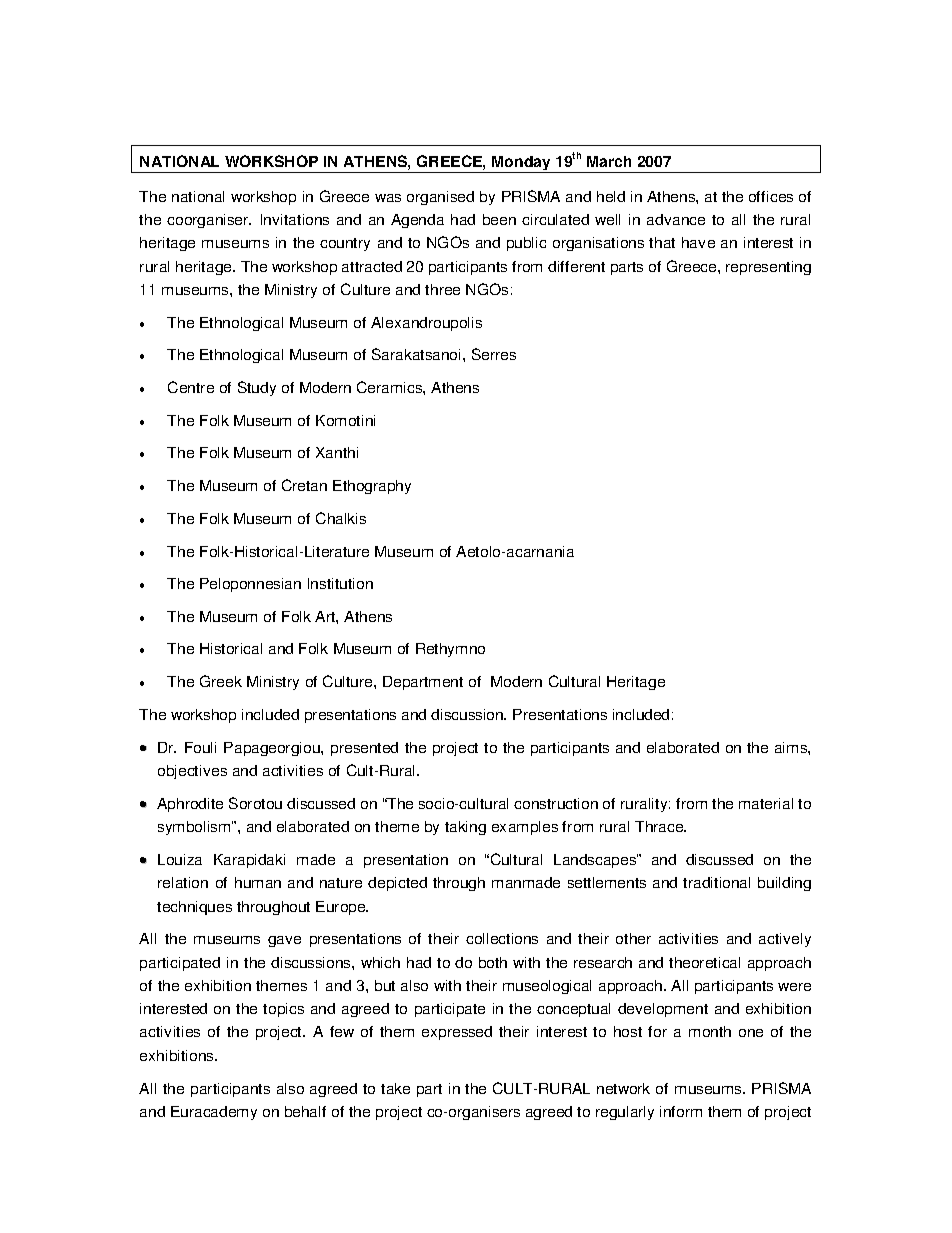 The height and width of the screenshot is (1233, 952). What do you see at coordinates (771, 196) in the screenshot?
I see `offices` at bounding box center [771, 196].
